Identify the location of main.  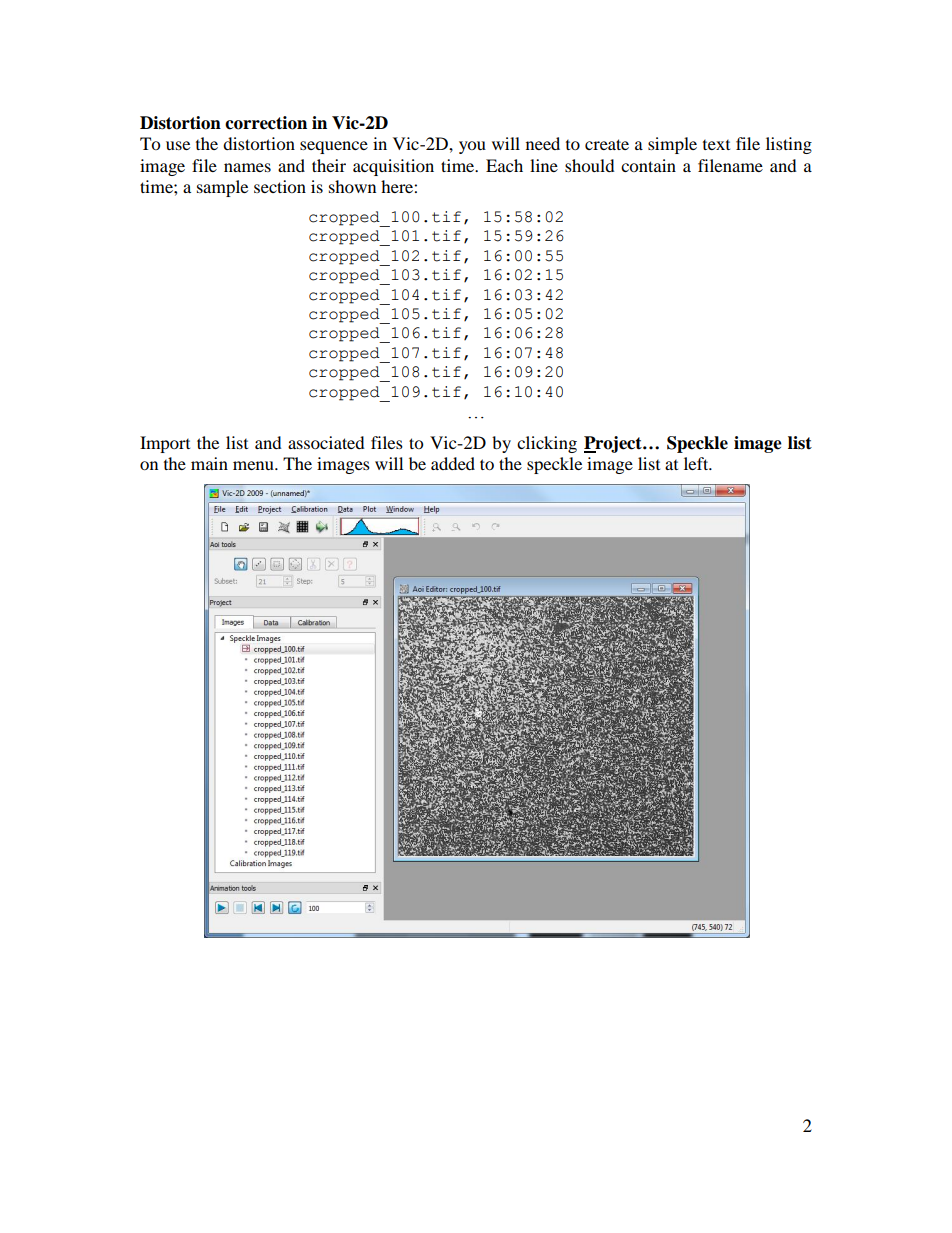
(209, 463).
